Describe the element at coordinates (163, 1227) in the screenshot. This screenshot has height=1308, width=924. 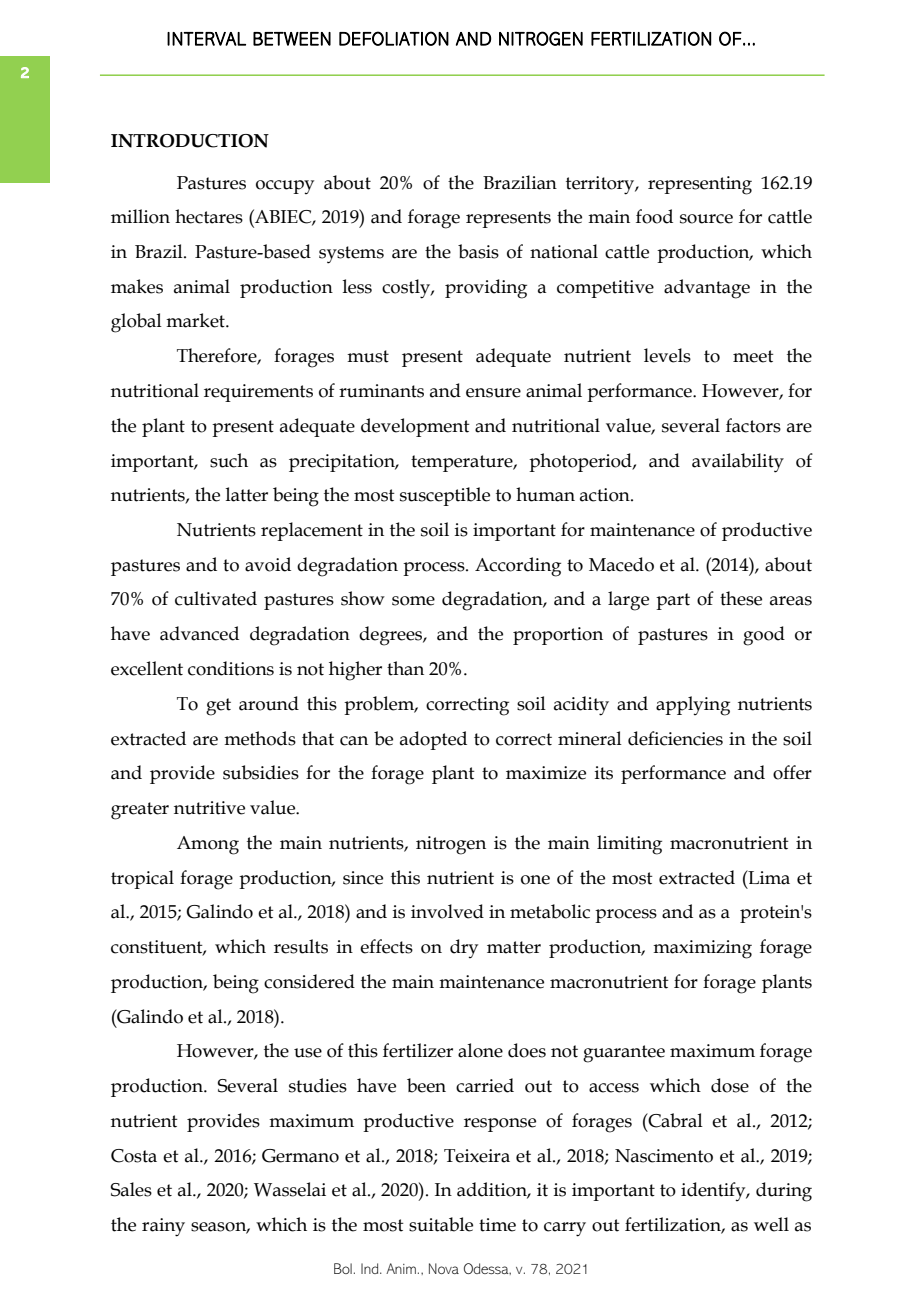
I see `rainy` at that location.
